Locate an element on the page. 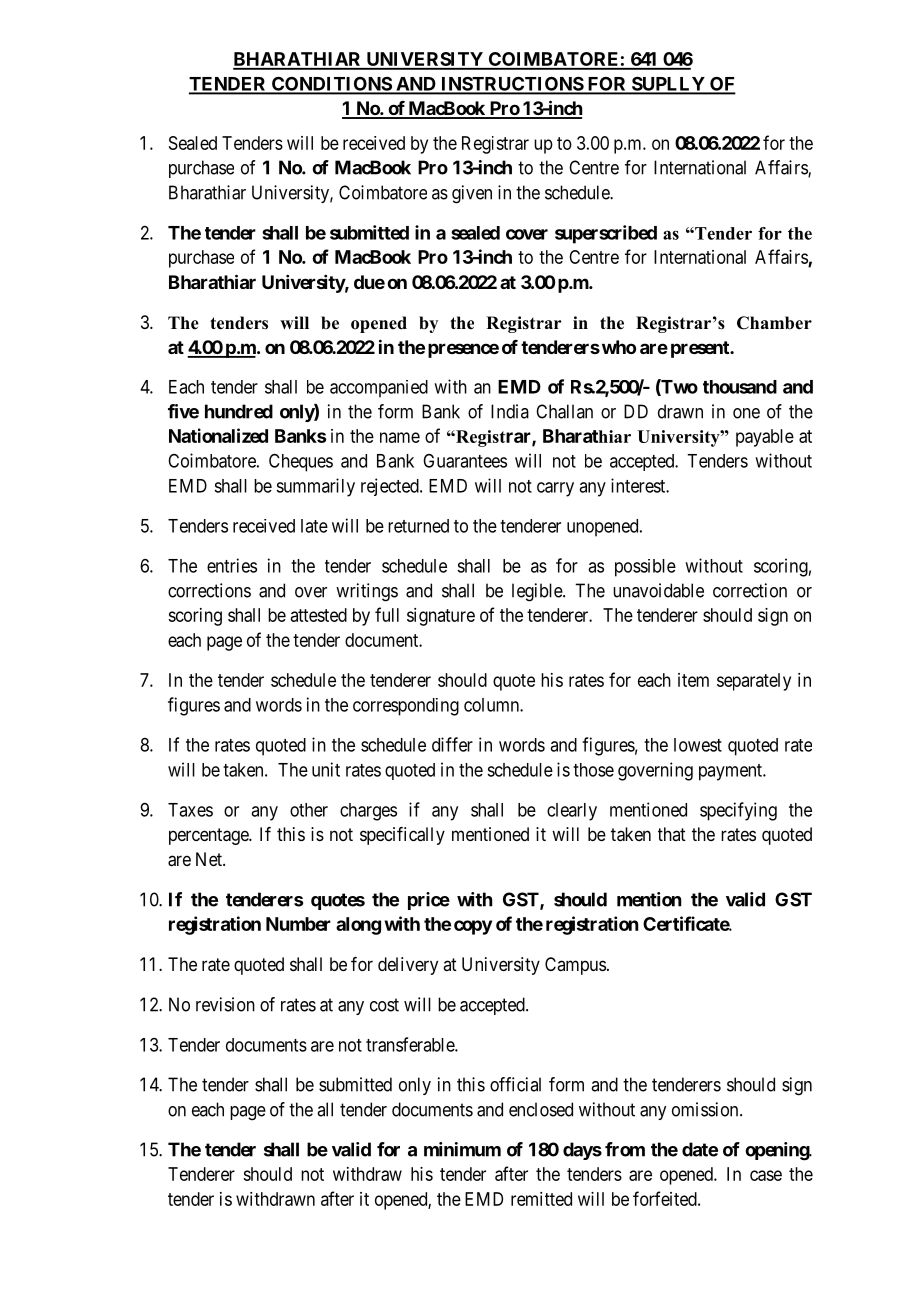 The height and width of the image is (1308, 924). given is located at coordinates (472, 194).
